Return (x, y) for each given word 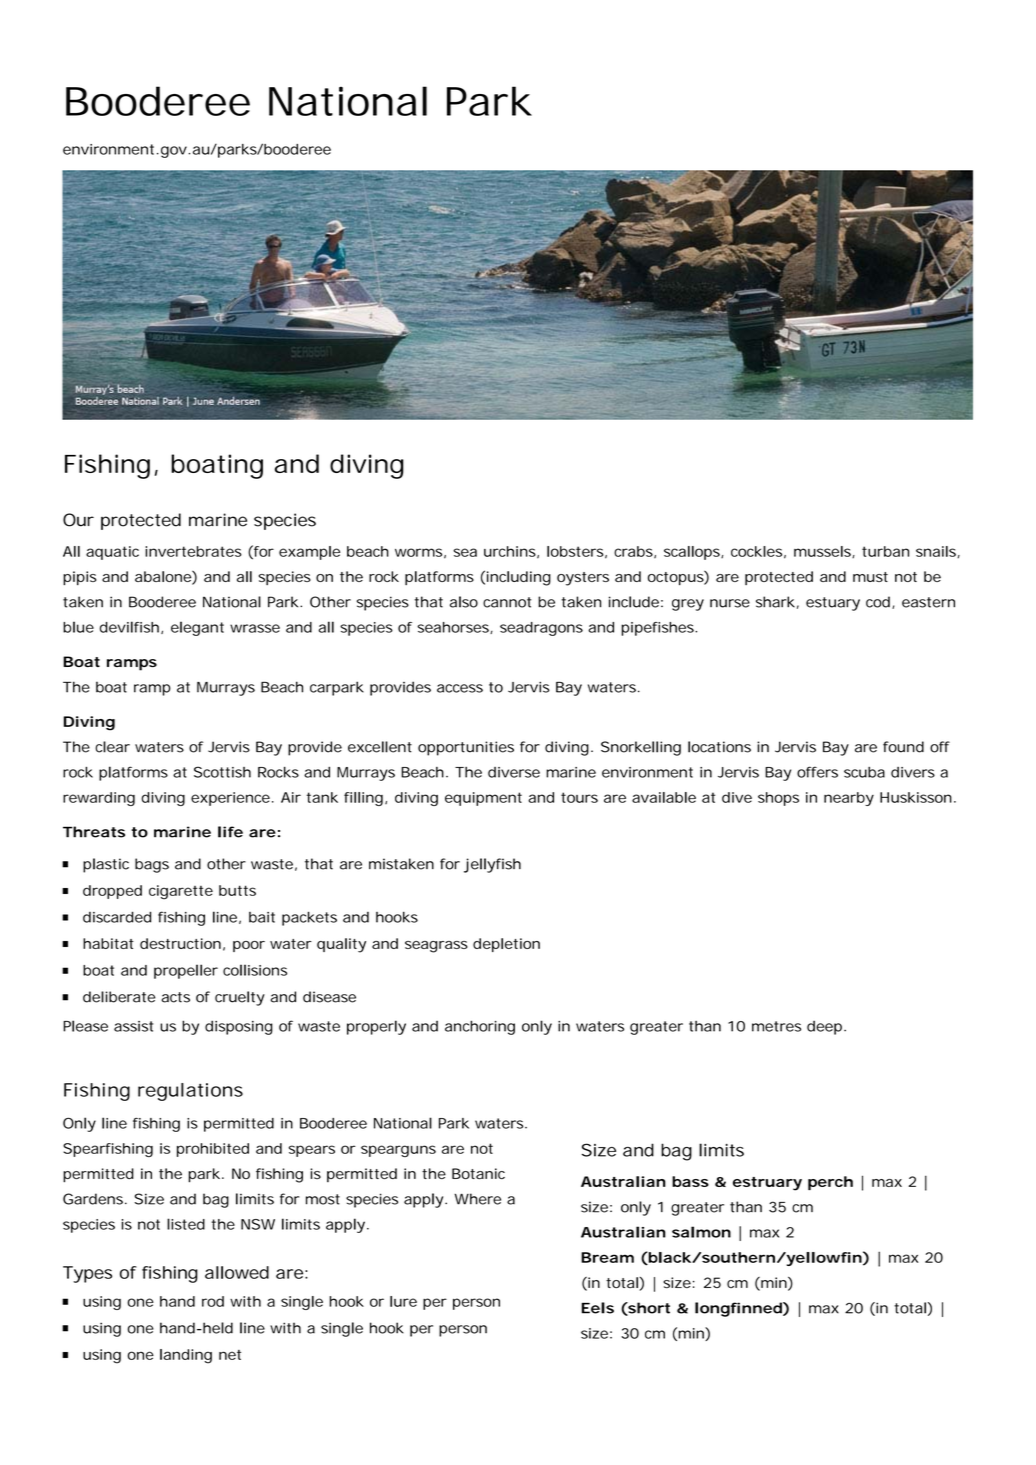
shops (778, 799)
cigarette (181, 892)
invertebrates (193, 551)
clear (112, 747)
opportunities (466, 748)
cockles (756, 551)
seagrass (436, 947)
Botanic (478, 1173)
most (323, 1199)
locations (719, 747)
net (230, 1355)
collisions (255, 970)
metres (776, 1026)
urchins (510, 551)
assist (133, 1026)
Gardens (93, 1199)
